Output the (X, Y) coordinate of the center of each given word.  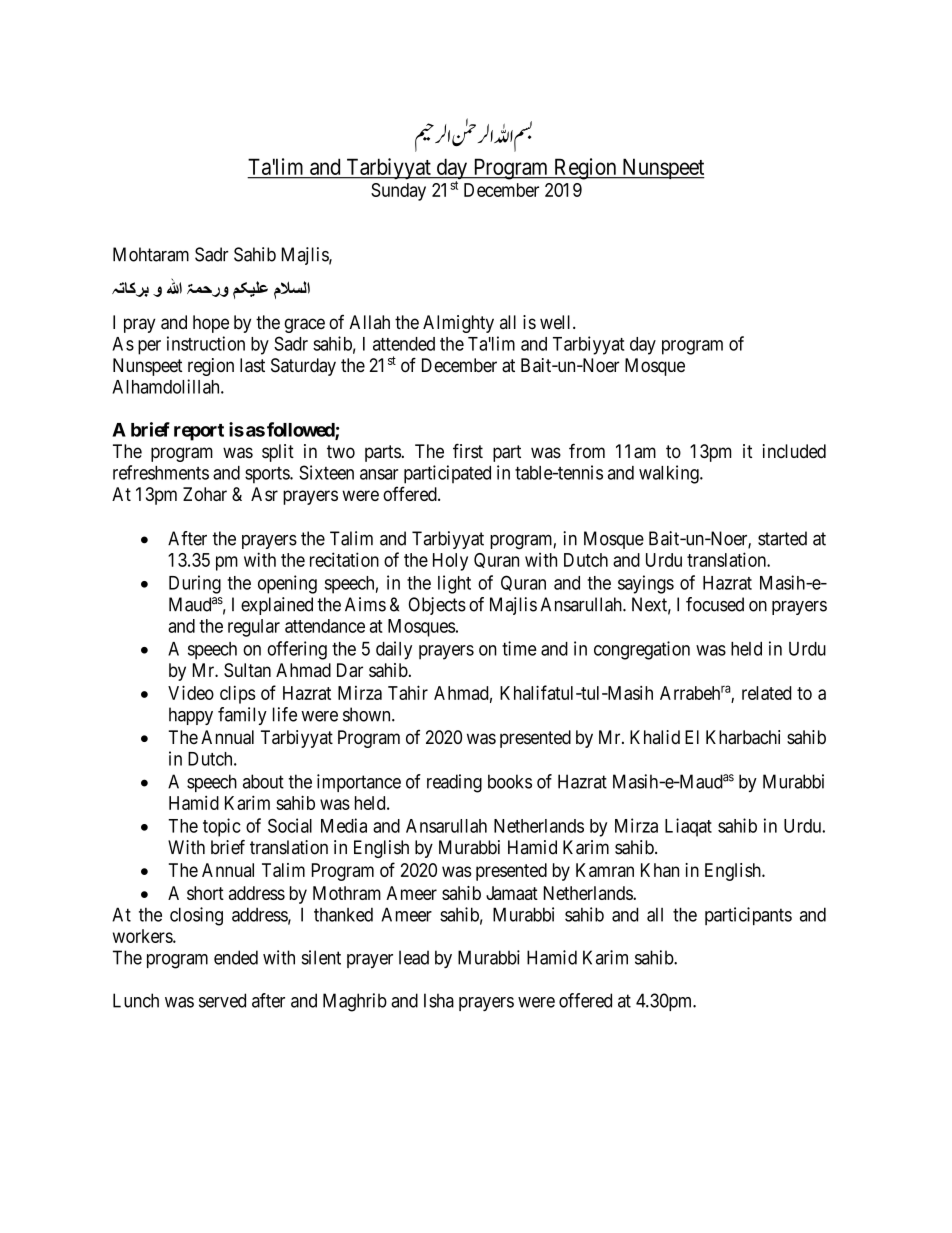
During (195, 584)
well (557, 322)
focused (715, 604)
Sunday (398, 192)
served (222, 1000)
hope (211, 324)
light (454, 584)
